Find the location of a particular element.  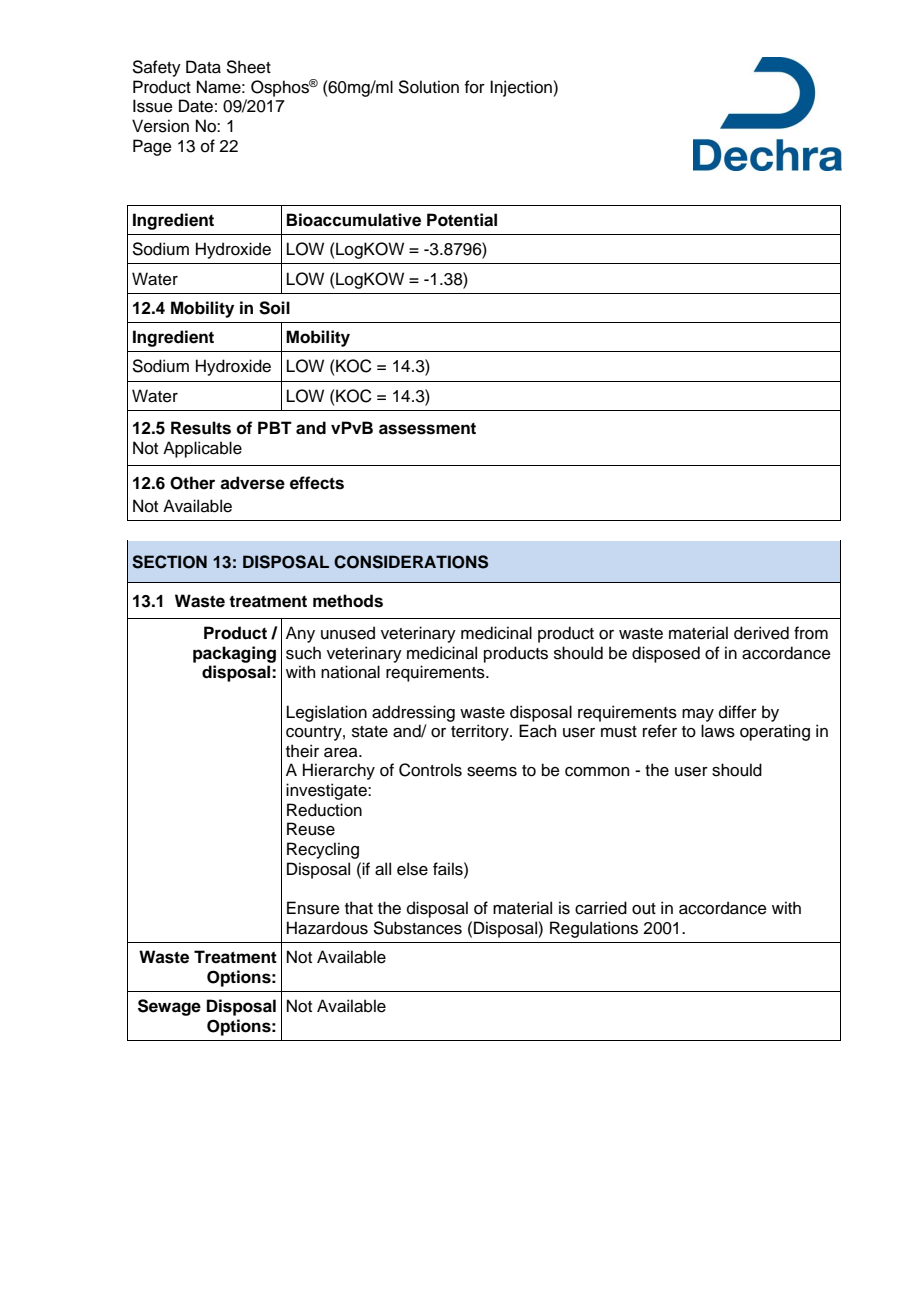

Injection is located at coordinates (521, 88).
